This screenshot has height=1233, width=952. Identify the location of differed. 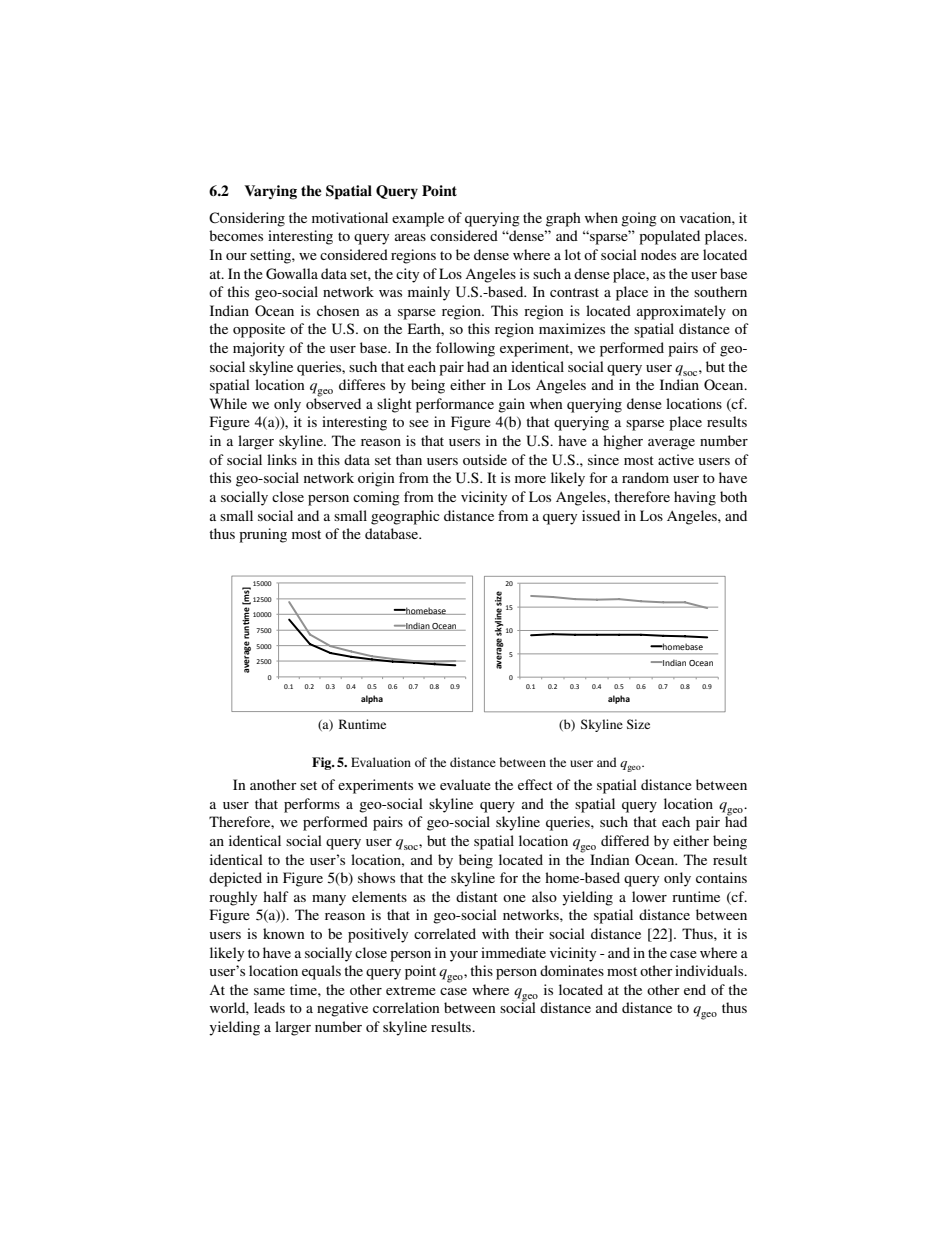
(625, 840).
